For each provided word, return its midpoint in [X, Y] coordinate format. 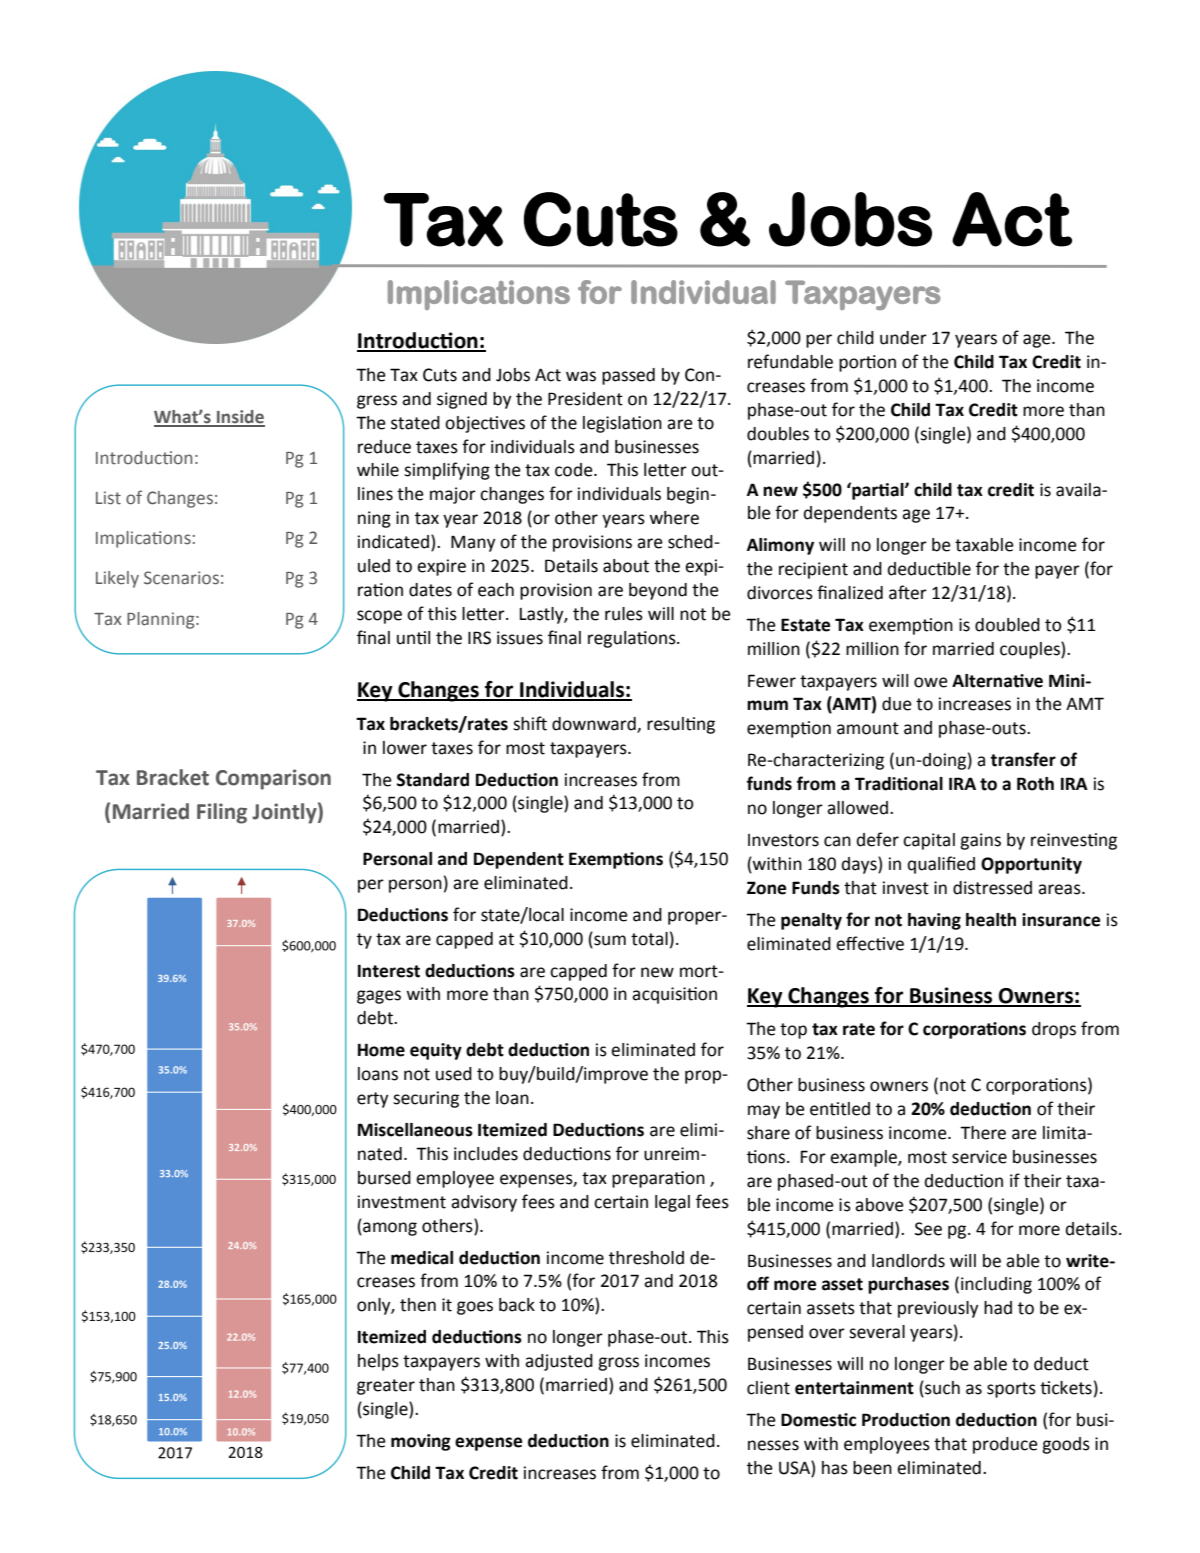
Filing [222, 813]
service [979, 1157]
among [389, 1229]
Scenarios [181, 578]
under [903, 338]
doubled [1007, 625]
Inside [240, 418]
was [581, 376]
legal [672, 1203]
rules [624, 614]
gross [618, 1364]
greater [386, 1387]
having [934, 921]
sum [609, 941]
